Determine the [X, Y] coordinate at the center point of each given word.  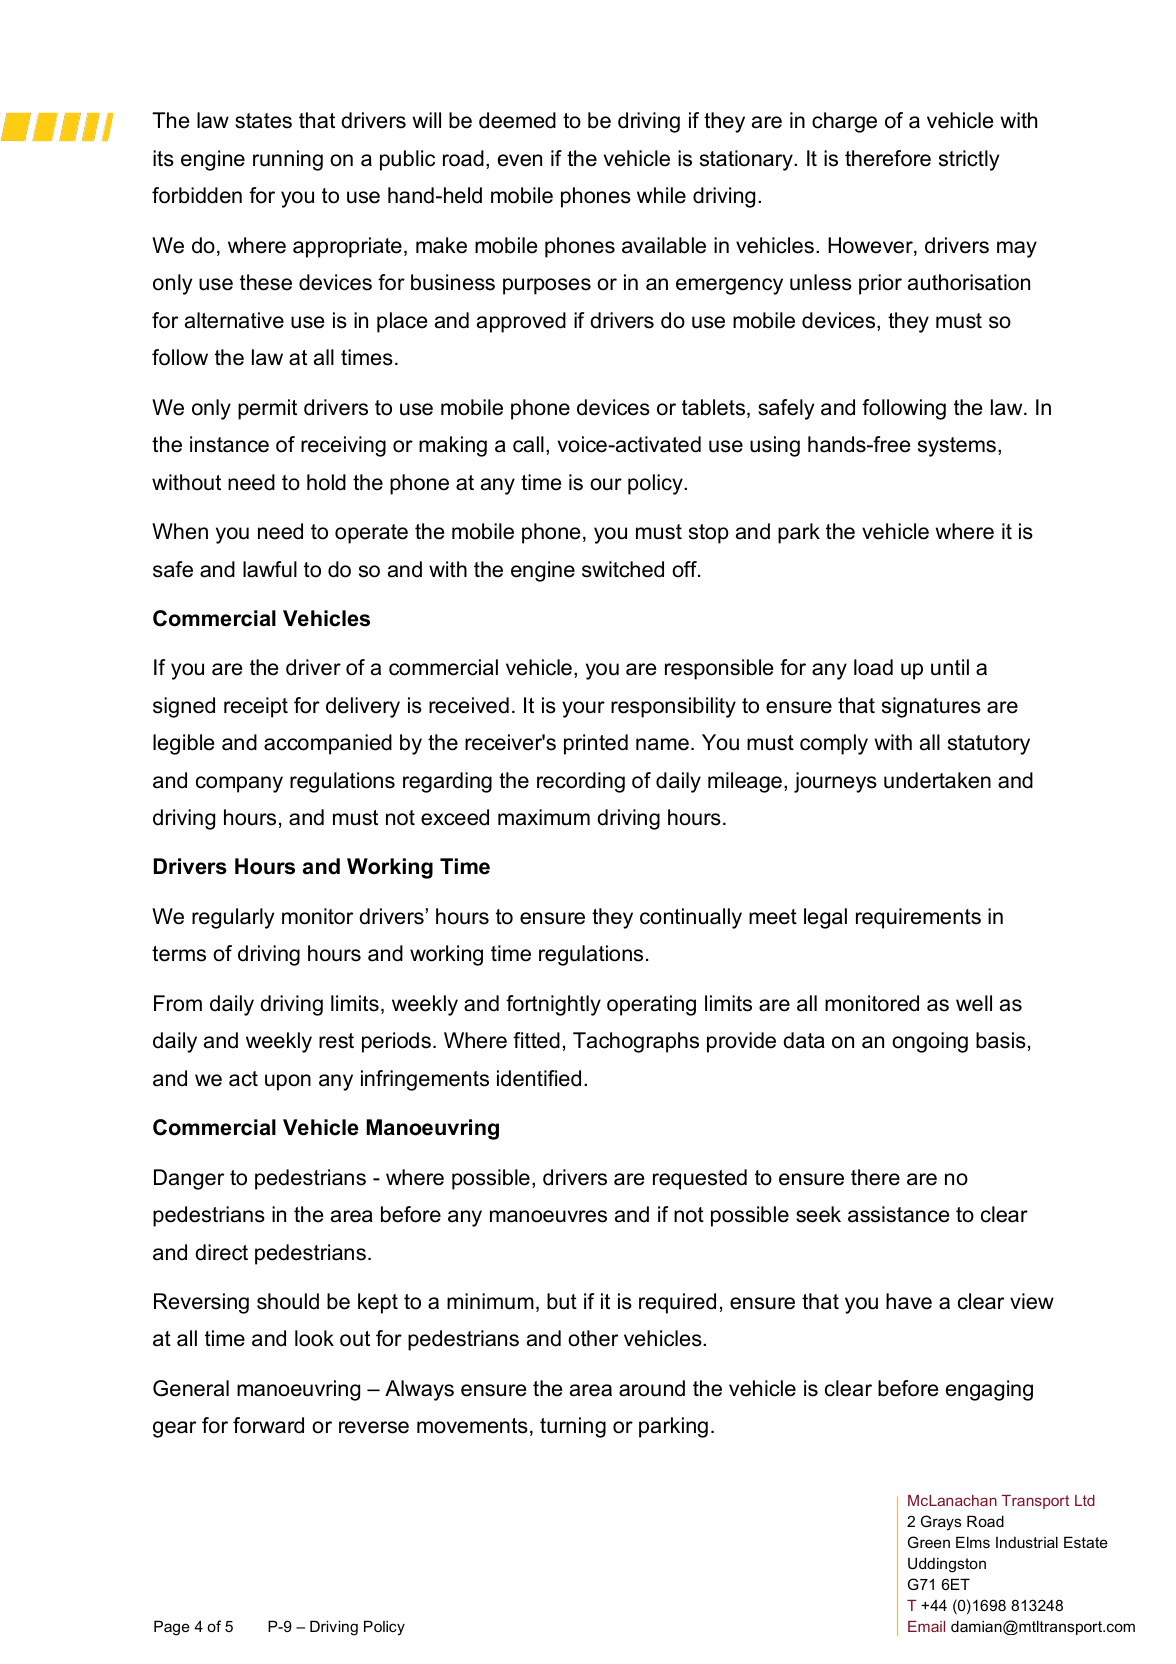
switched [623, 569]
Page [172, 1628]
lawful [270, 569]
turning [573, 1427]
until [950, 667]
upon [288, 1082]
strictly [969, 160]
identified [539, 1078]
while [661, 195]
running [288, 160]
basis [1001, 1040]
